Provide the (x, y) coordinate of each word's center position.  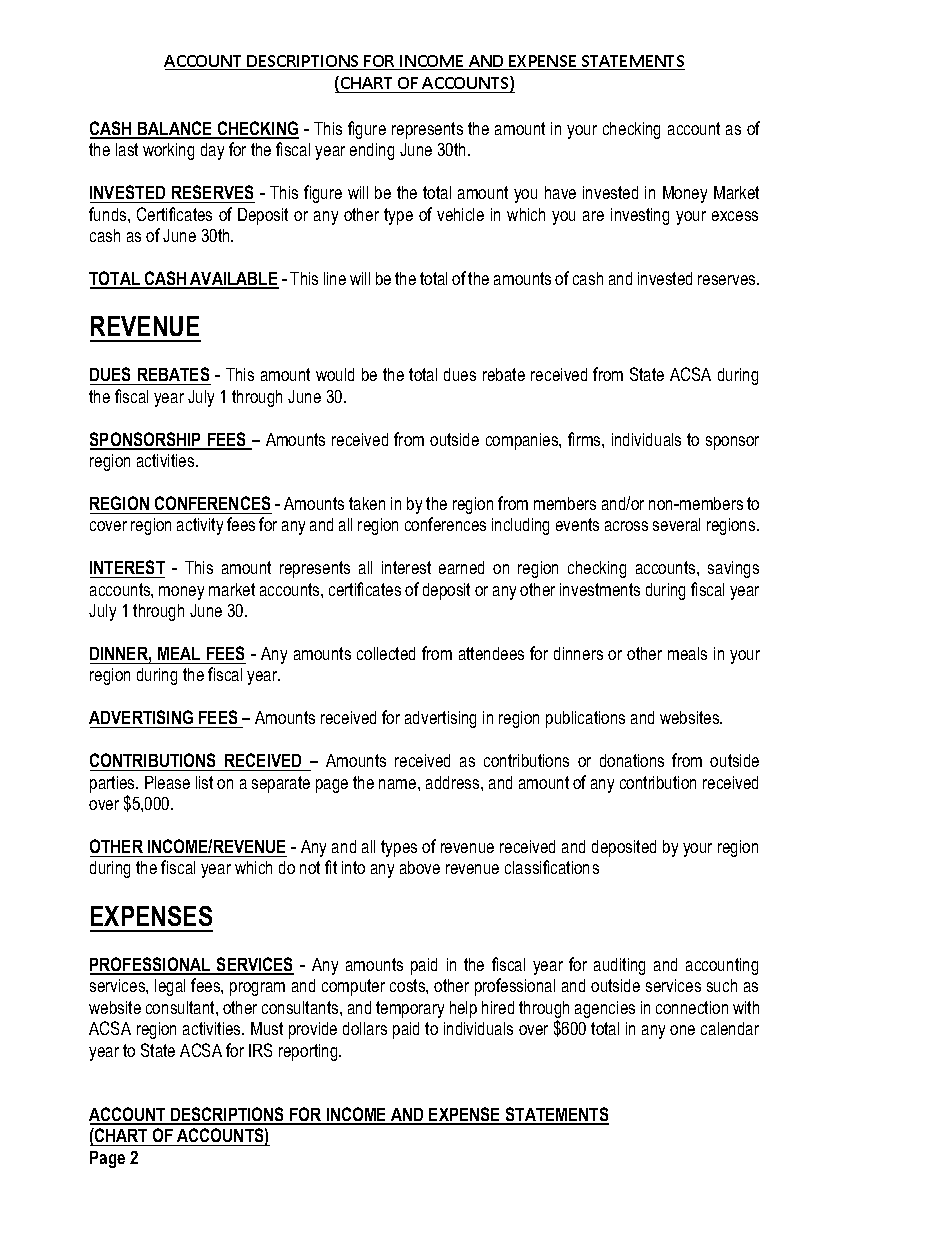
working (168, 151)
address (454, 782)
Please (167, 782)
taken (367, 503)
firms (585, 439)
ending (372, 151)
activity (200, 526)
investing (640, 216)
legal (170, 987)
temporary (410, 1009)
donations (632, 760)
